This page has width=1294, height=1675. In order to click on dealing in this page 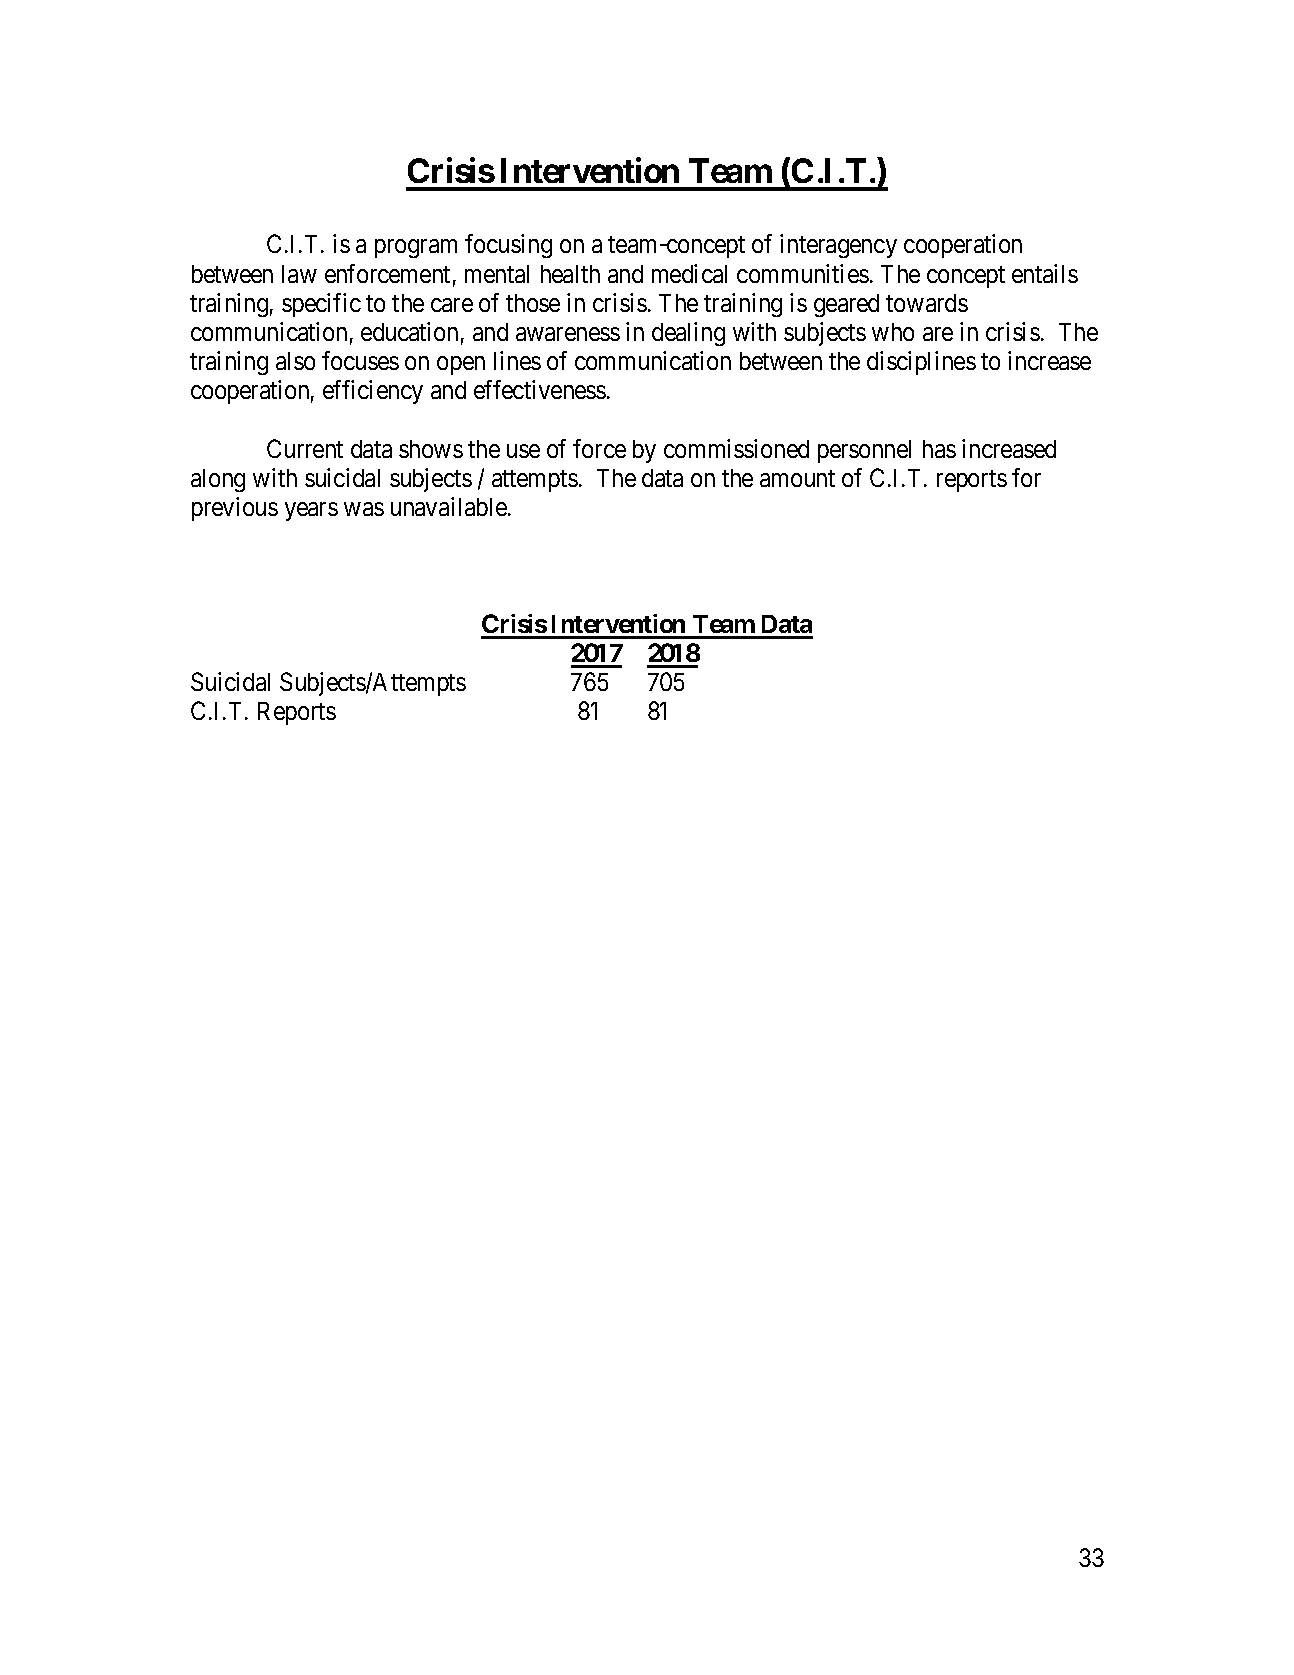, I will do `click(688, 334)`.
